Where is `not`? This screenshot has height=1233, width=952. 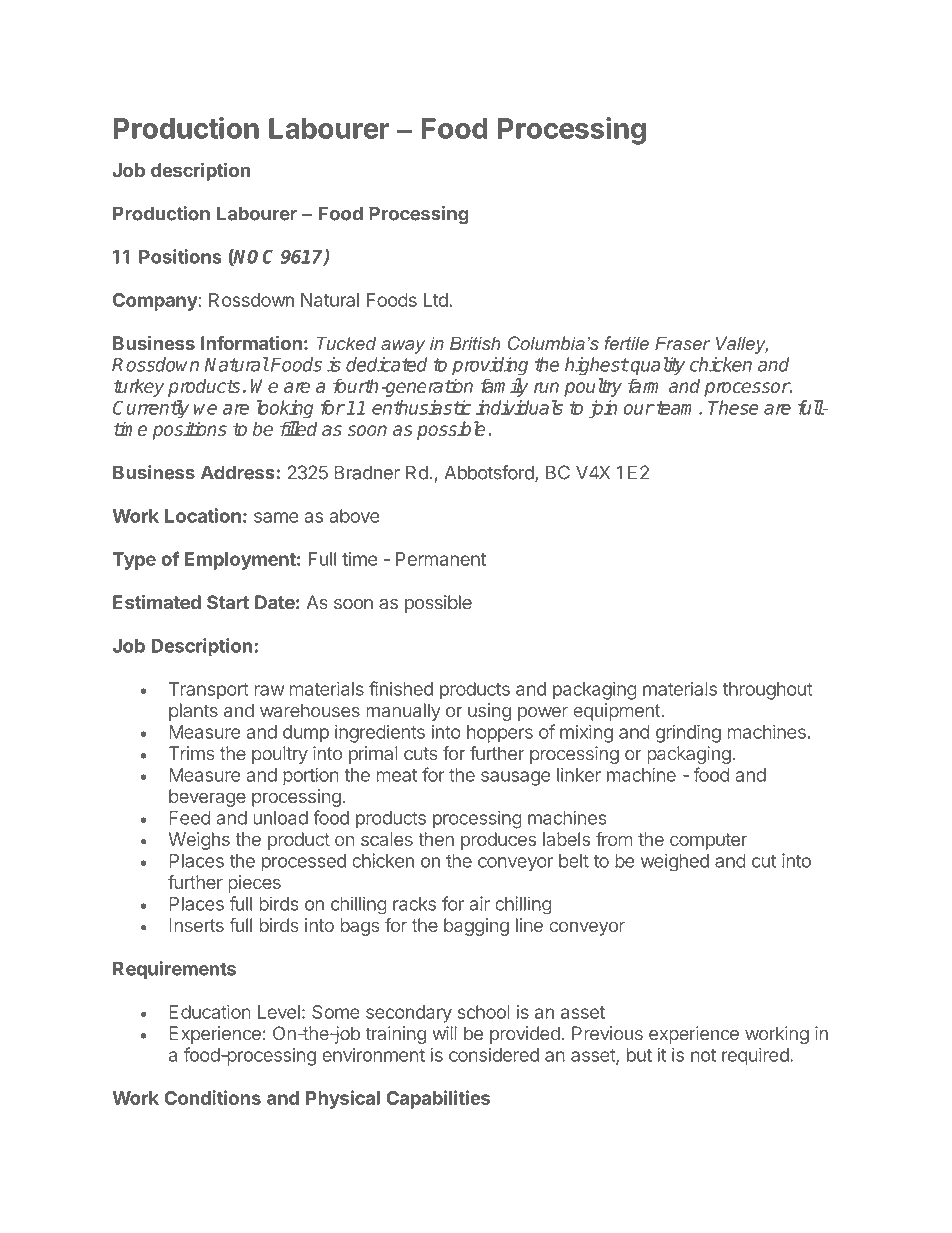
not is located at coordinates (703, 1055).
